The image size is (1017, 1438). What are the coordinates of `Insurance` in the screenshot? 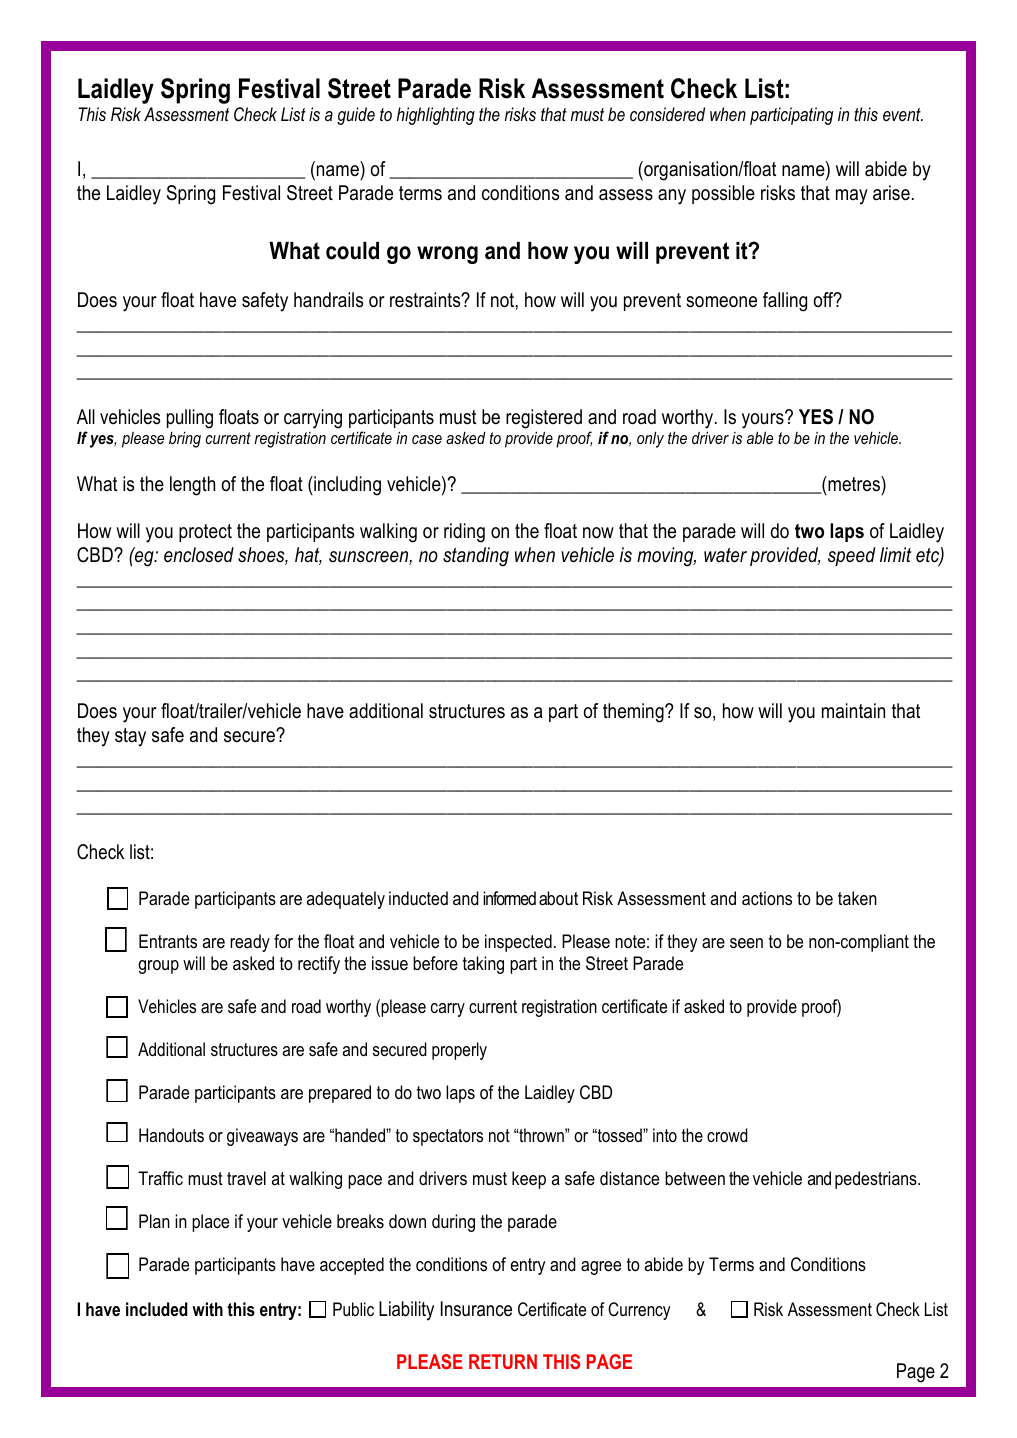 It's located at (476, 1309).
